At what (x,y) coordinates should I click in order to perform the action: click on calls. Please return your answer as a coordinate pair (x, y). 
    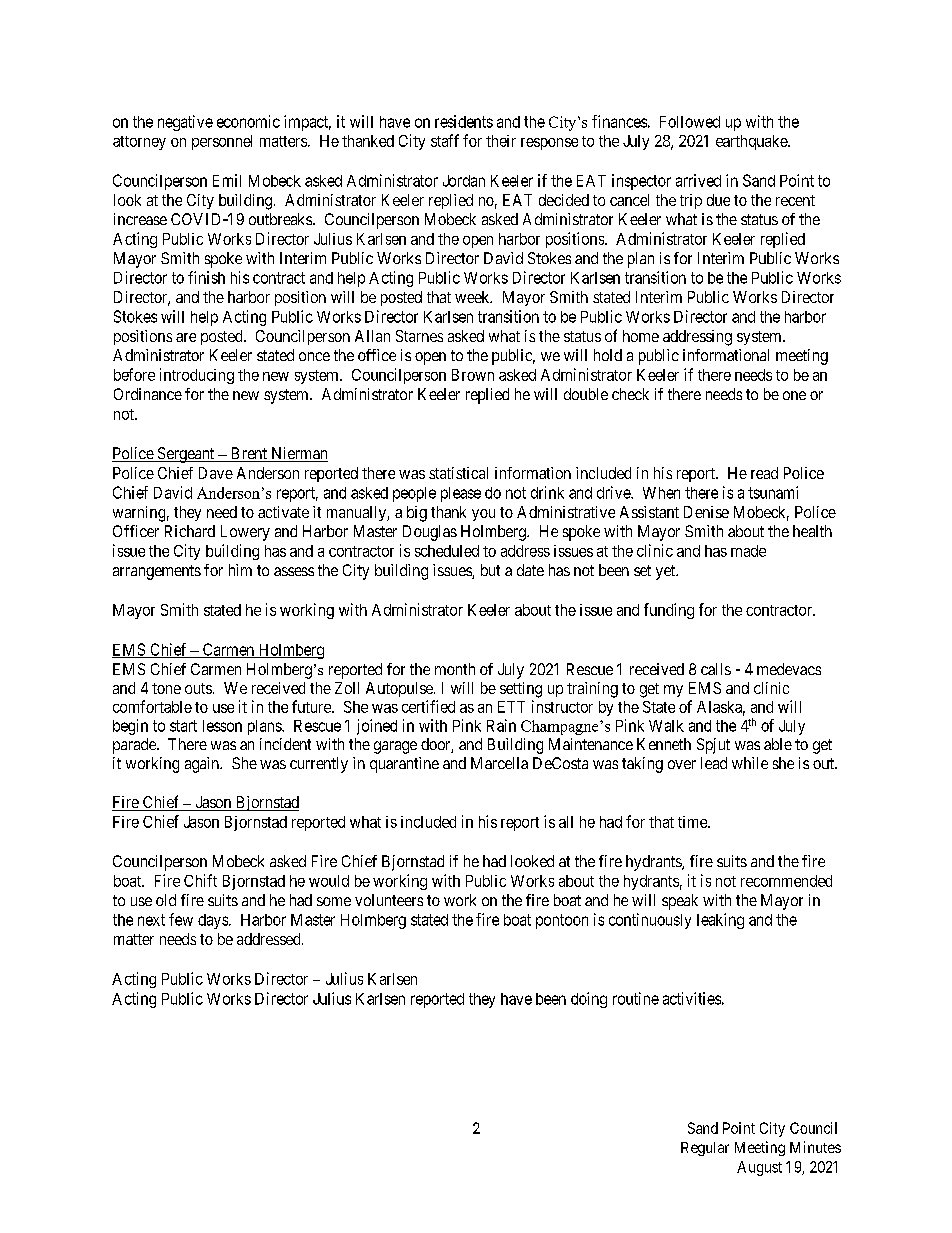
    Looking at the image, I should click on (716, 669).
